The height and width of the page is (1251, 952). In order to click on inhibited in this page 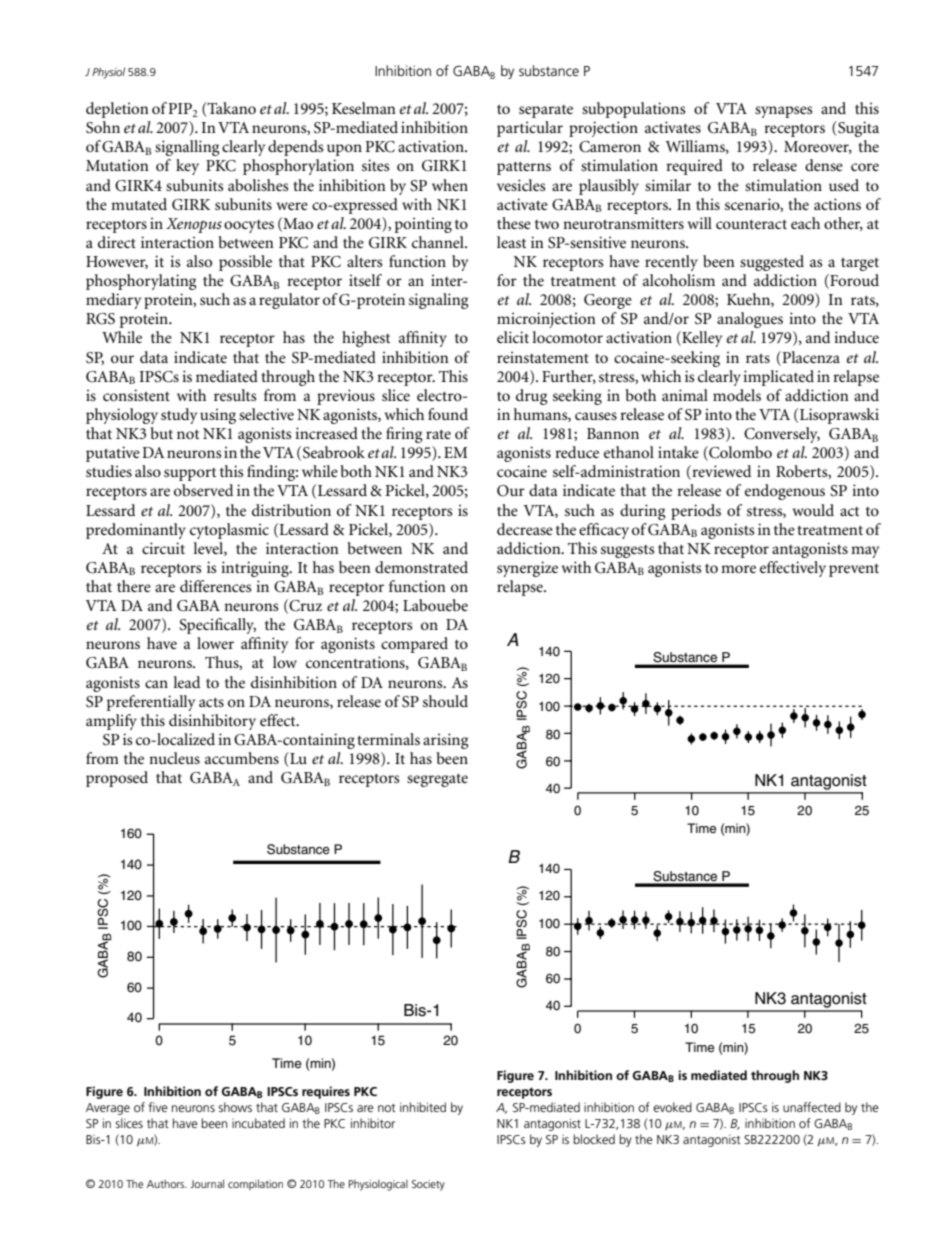, I will do `click(423, 1107)`.
